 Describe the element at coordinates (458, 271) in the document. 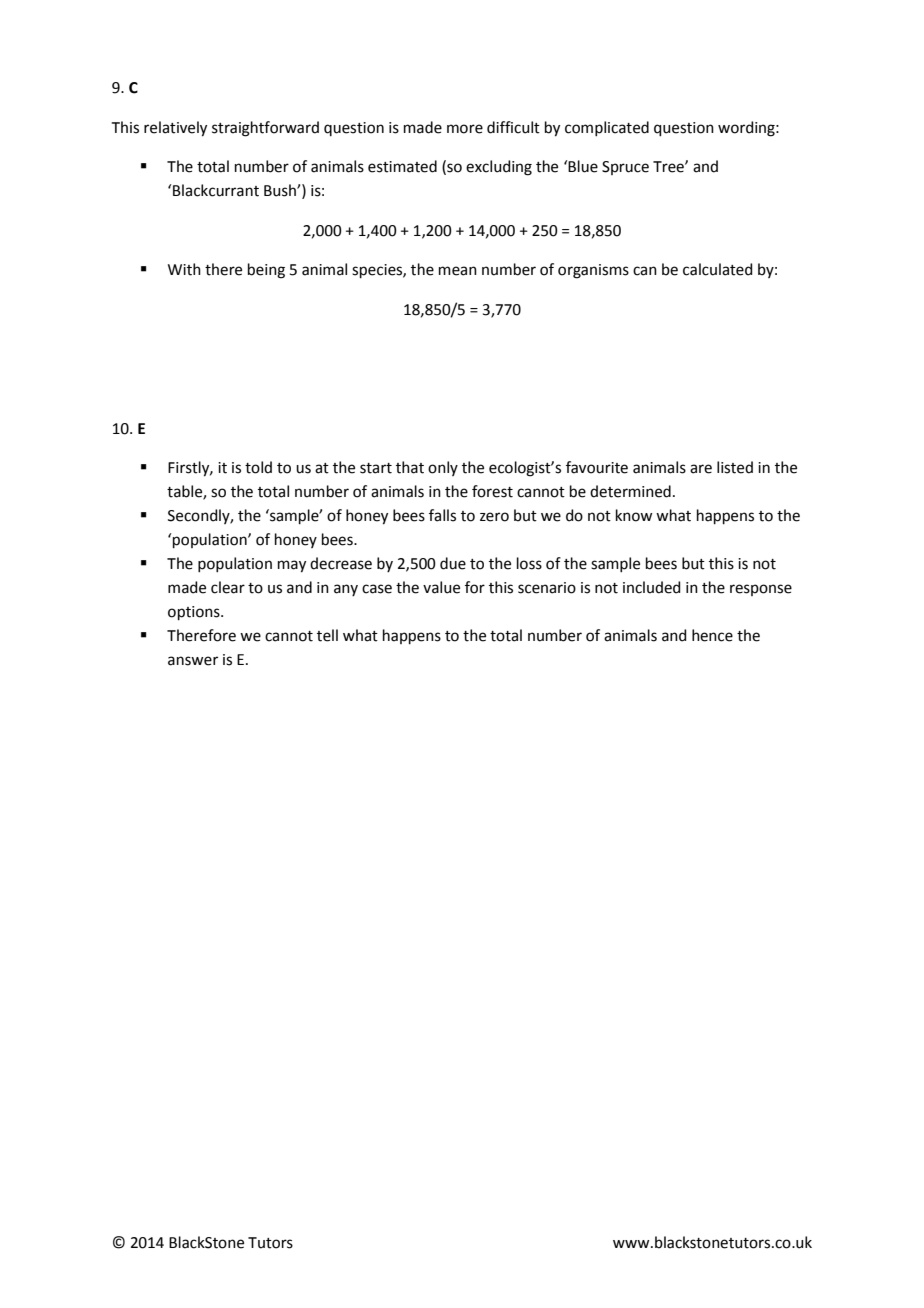

I see `mean` at that location.
